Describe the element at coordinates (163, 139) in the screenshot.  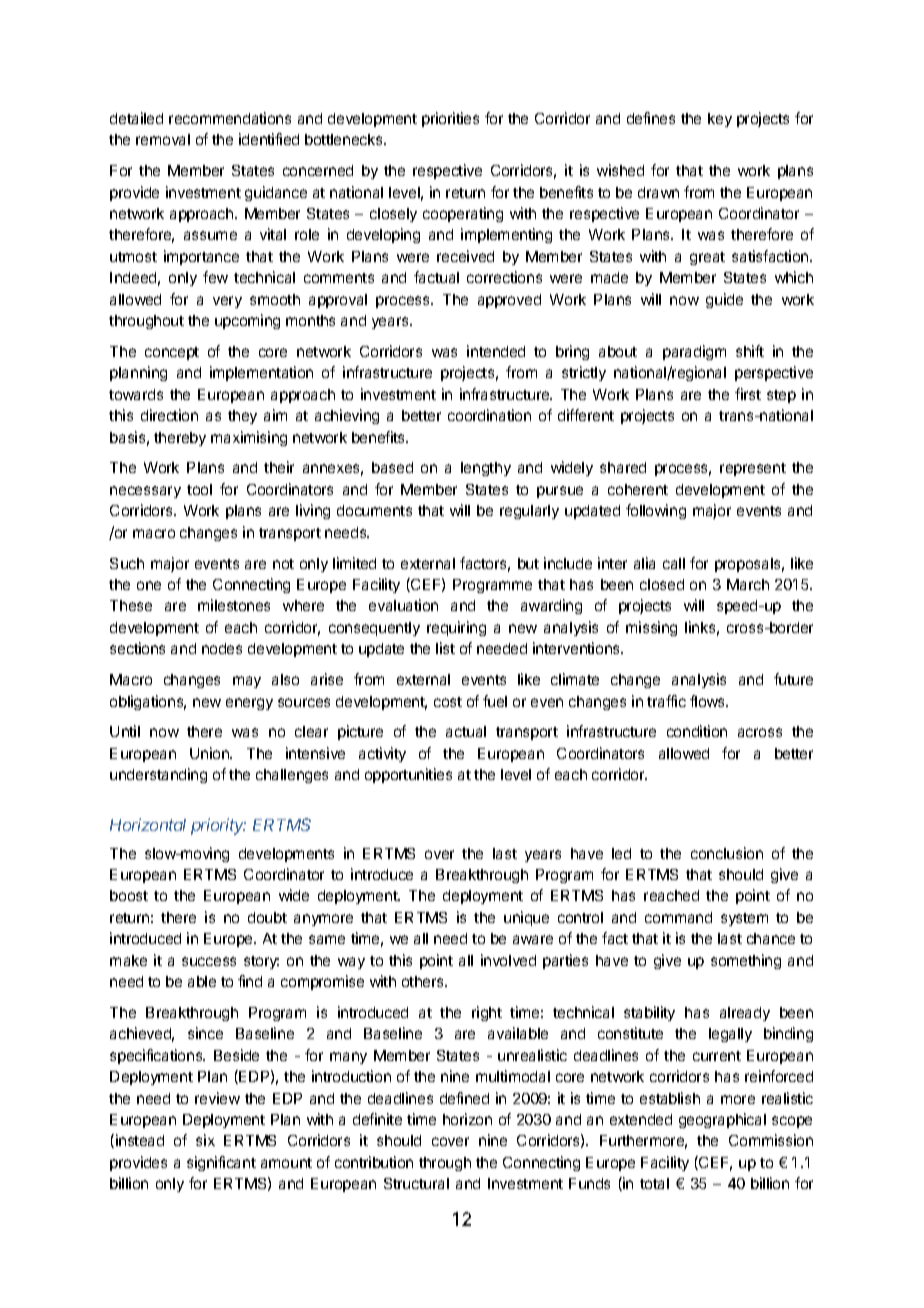
I see `removal` at that location.
